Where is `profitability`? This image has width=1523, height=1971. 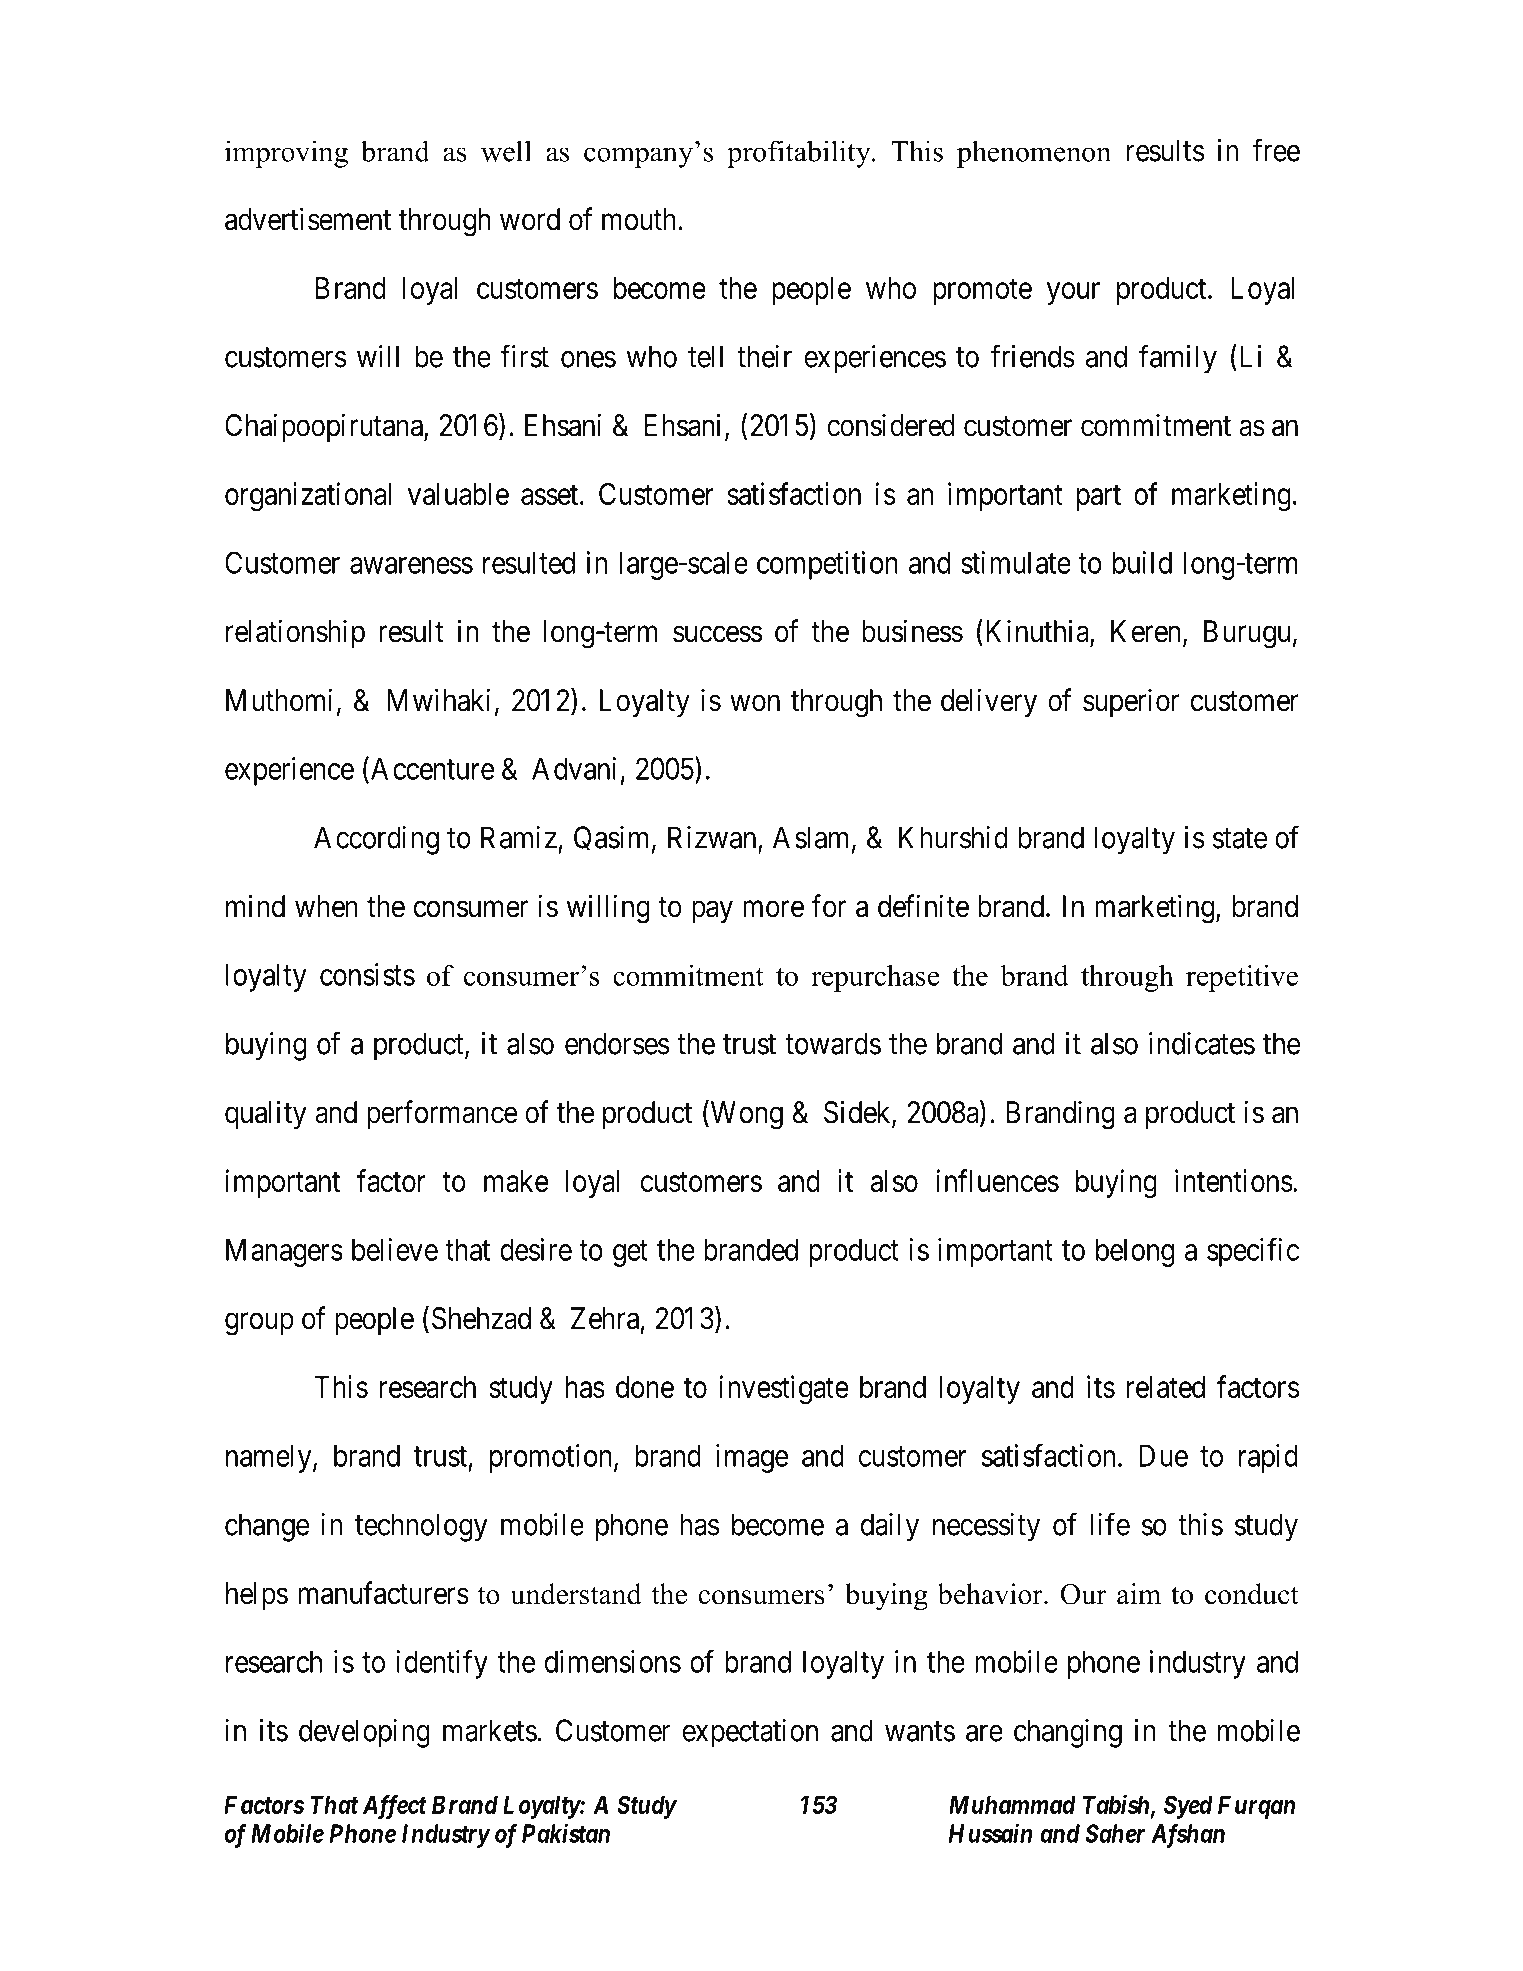
profitability is located at coordinates (800, 154).
